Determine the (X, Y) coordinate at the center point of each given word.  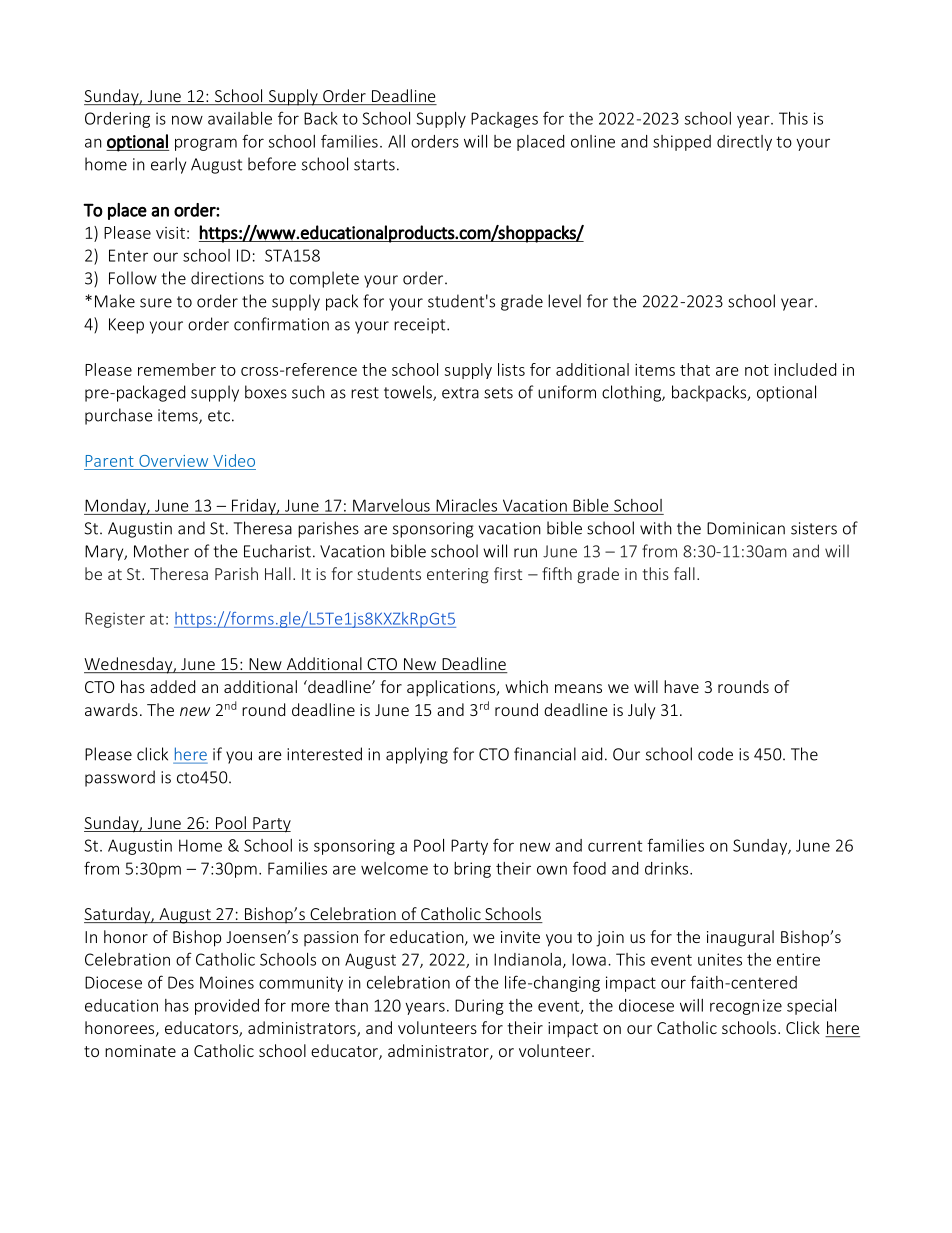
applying (417, 755)
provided (227, 1007)
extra (460, 393)
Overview (173, 461)
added (172, 686)
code (715, 754)
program (206, 144)
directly (744, 143)
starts (374, 165)
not (757, 370)
